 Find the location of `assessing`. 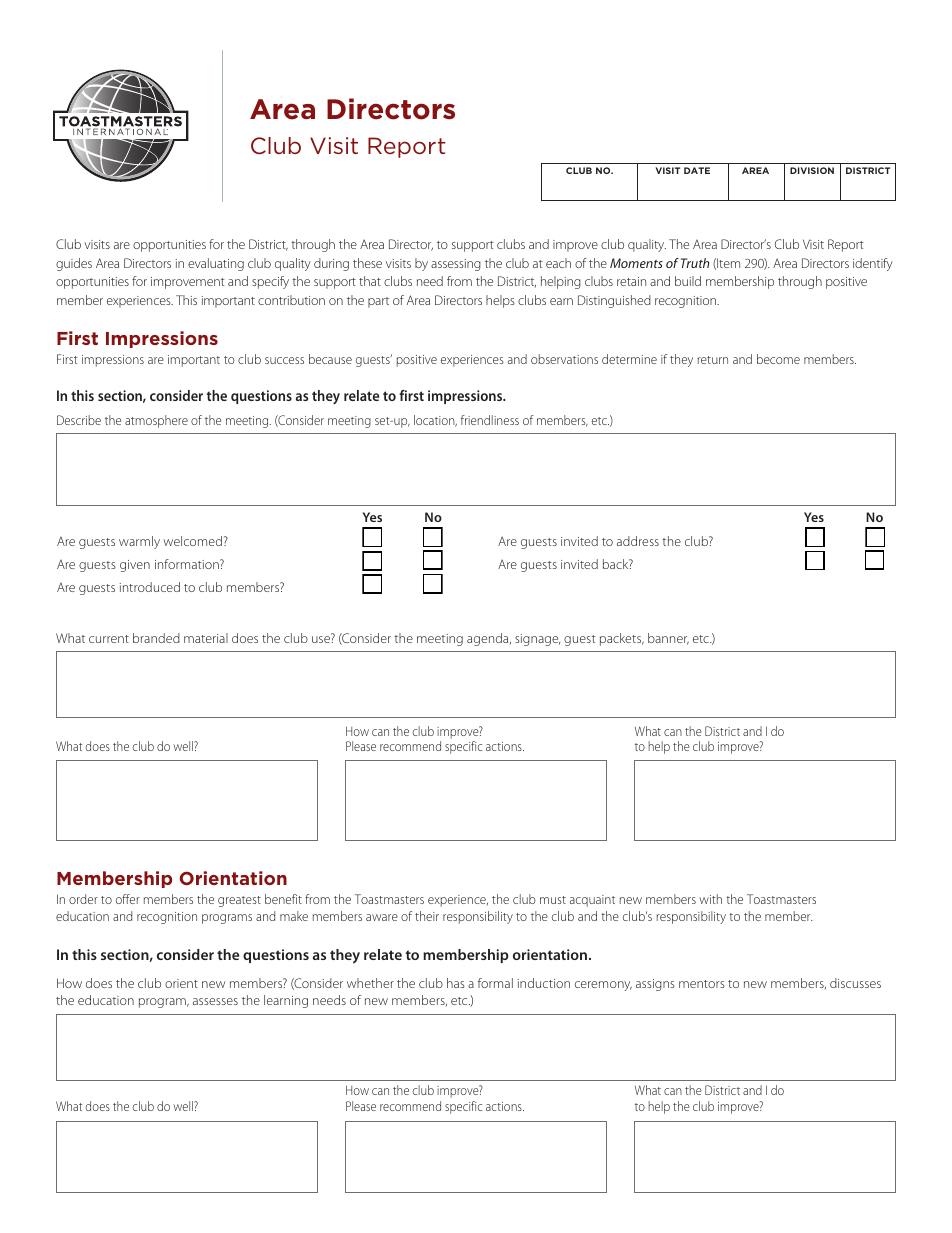

assessing is located at coordinates (456, 265).
